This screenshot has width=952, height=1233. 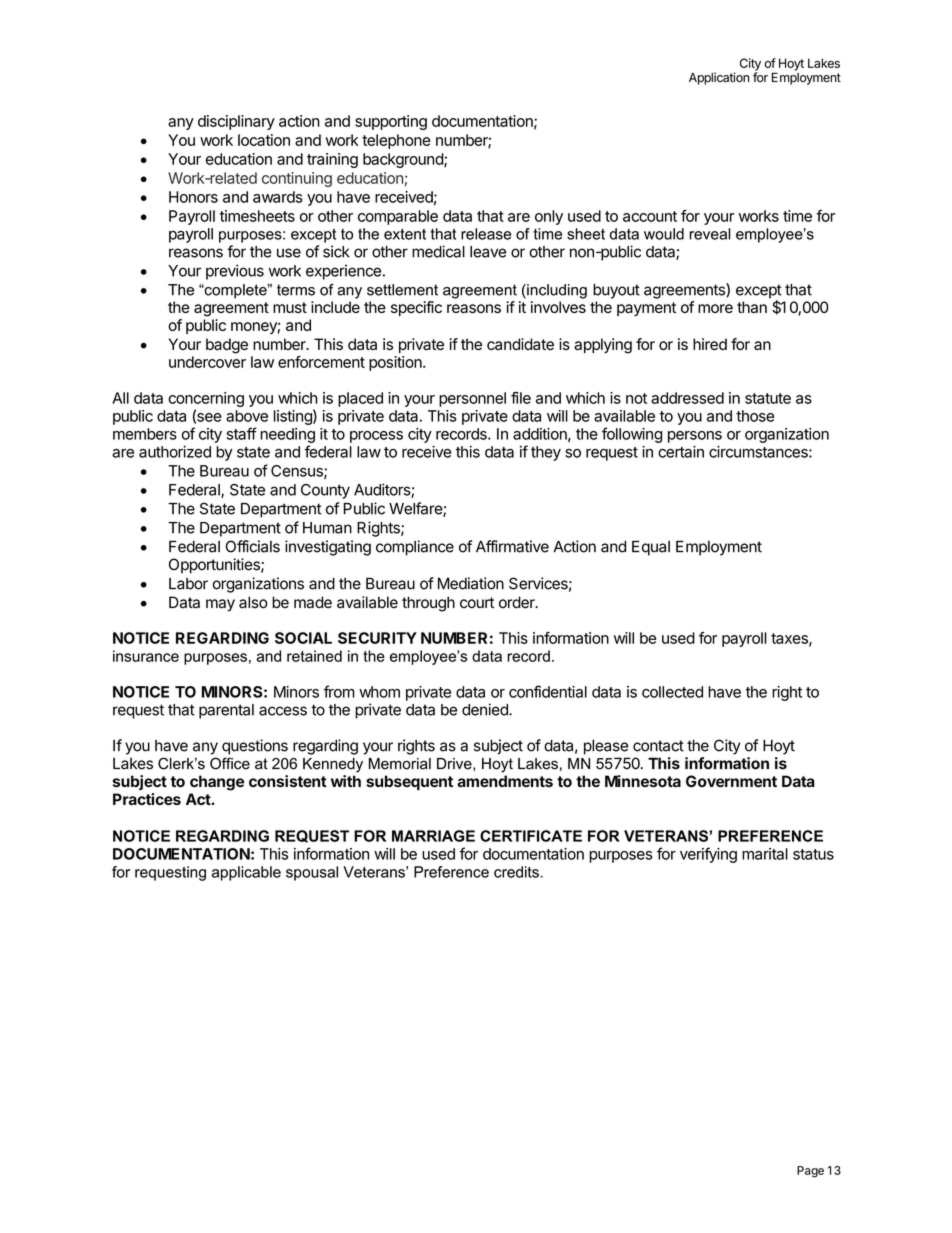 I want to click on Equal, so click(x=651, y=548).
